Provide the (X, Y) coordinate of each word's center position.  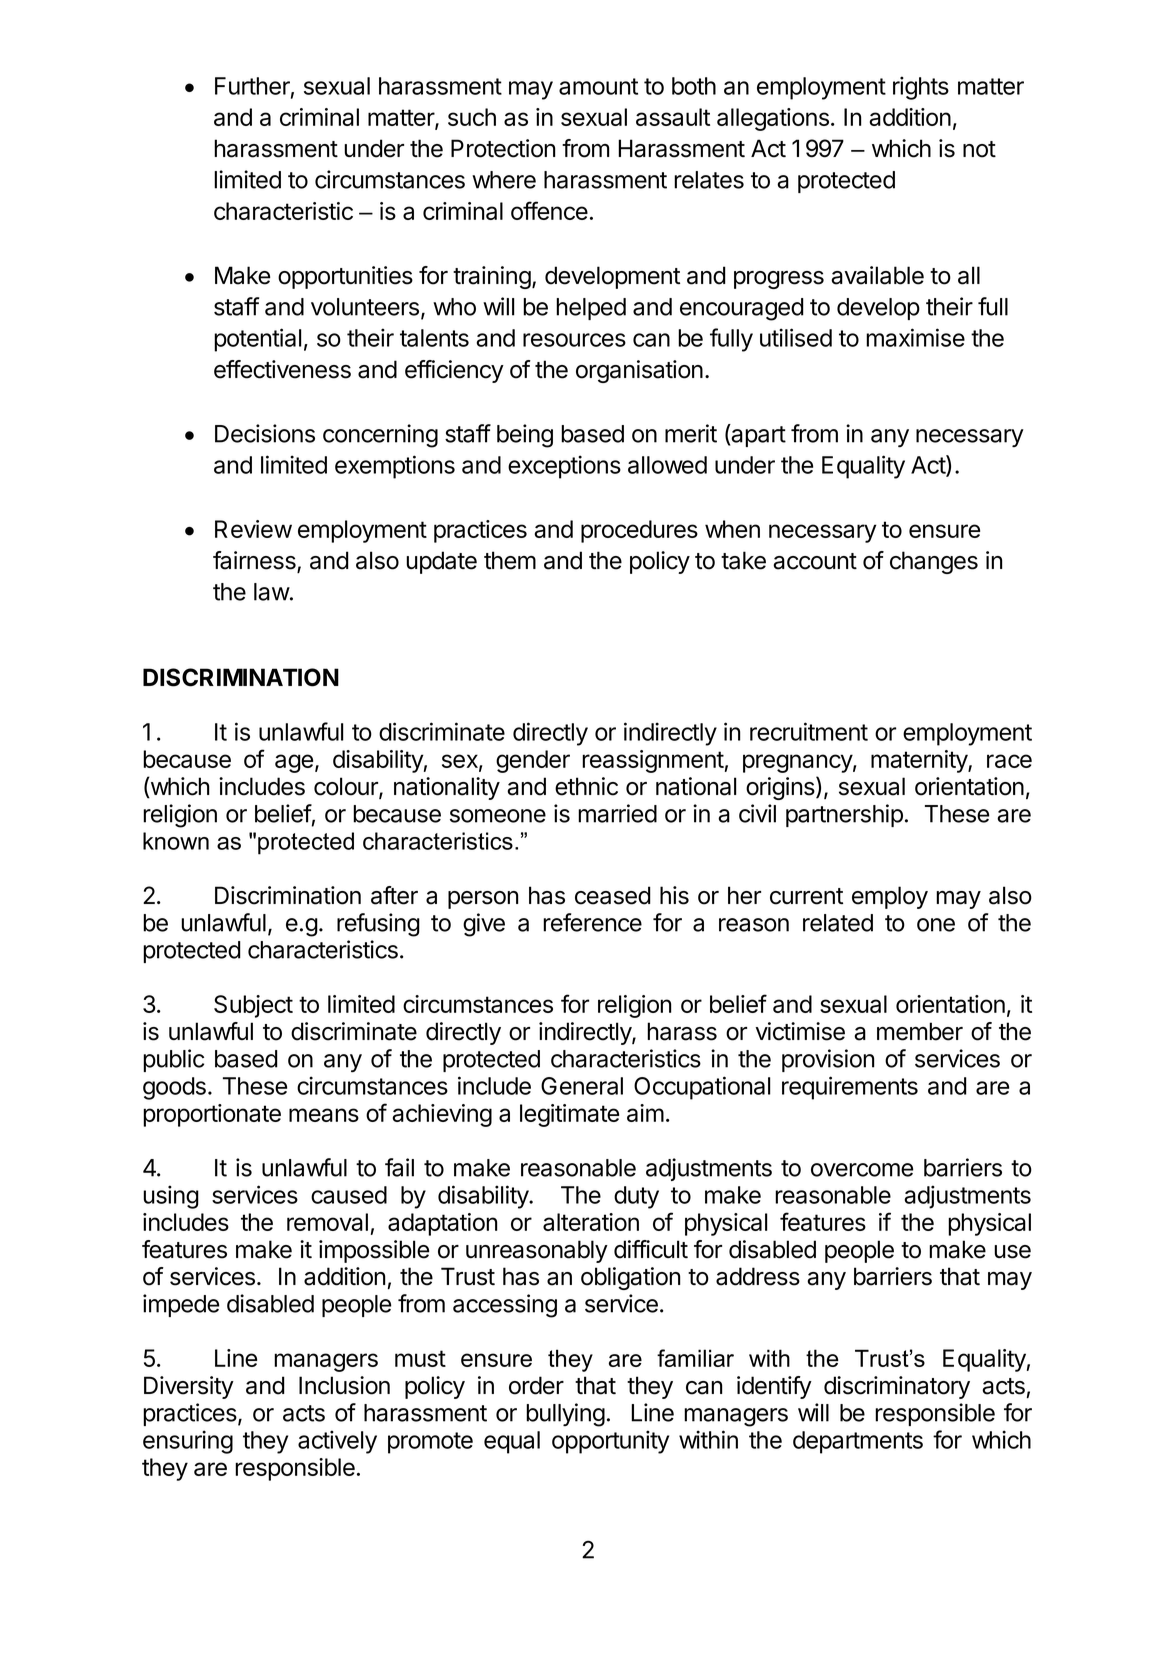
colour (347, 787)
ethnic (586, 786)
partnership (844, 815)
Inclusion (344, 1385)
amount (598, 86)
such (472, 117)
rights (921, 88)
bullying (565, 1415)
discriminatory (897, 1387)
